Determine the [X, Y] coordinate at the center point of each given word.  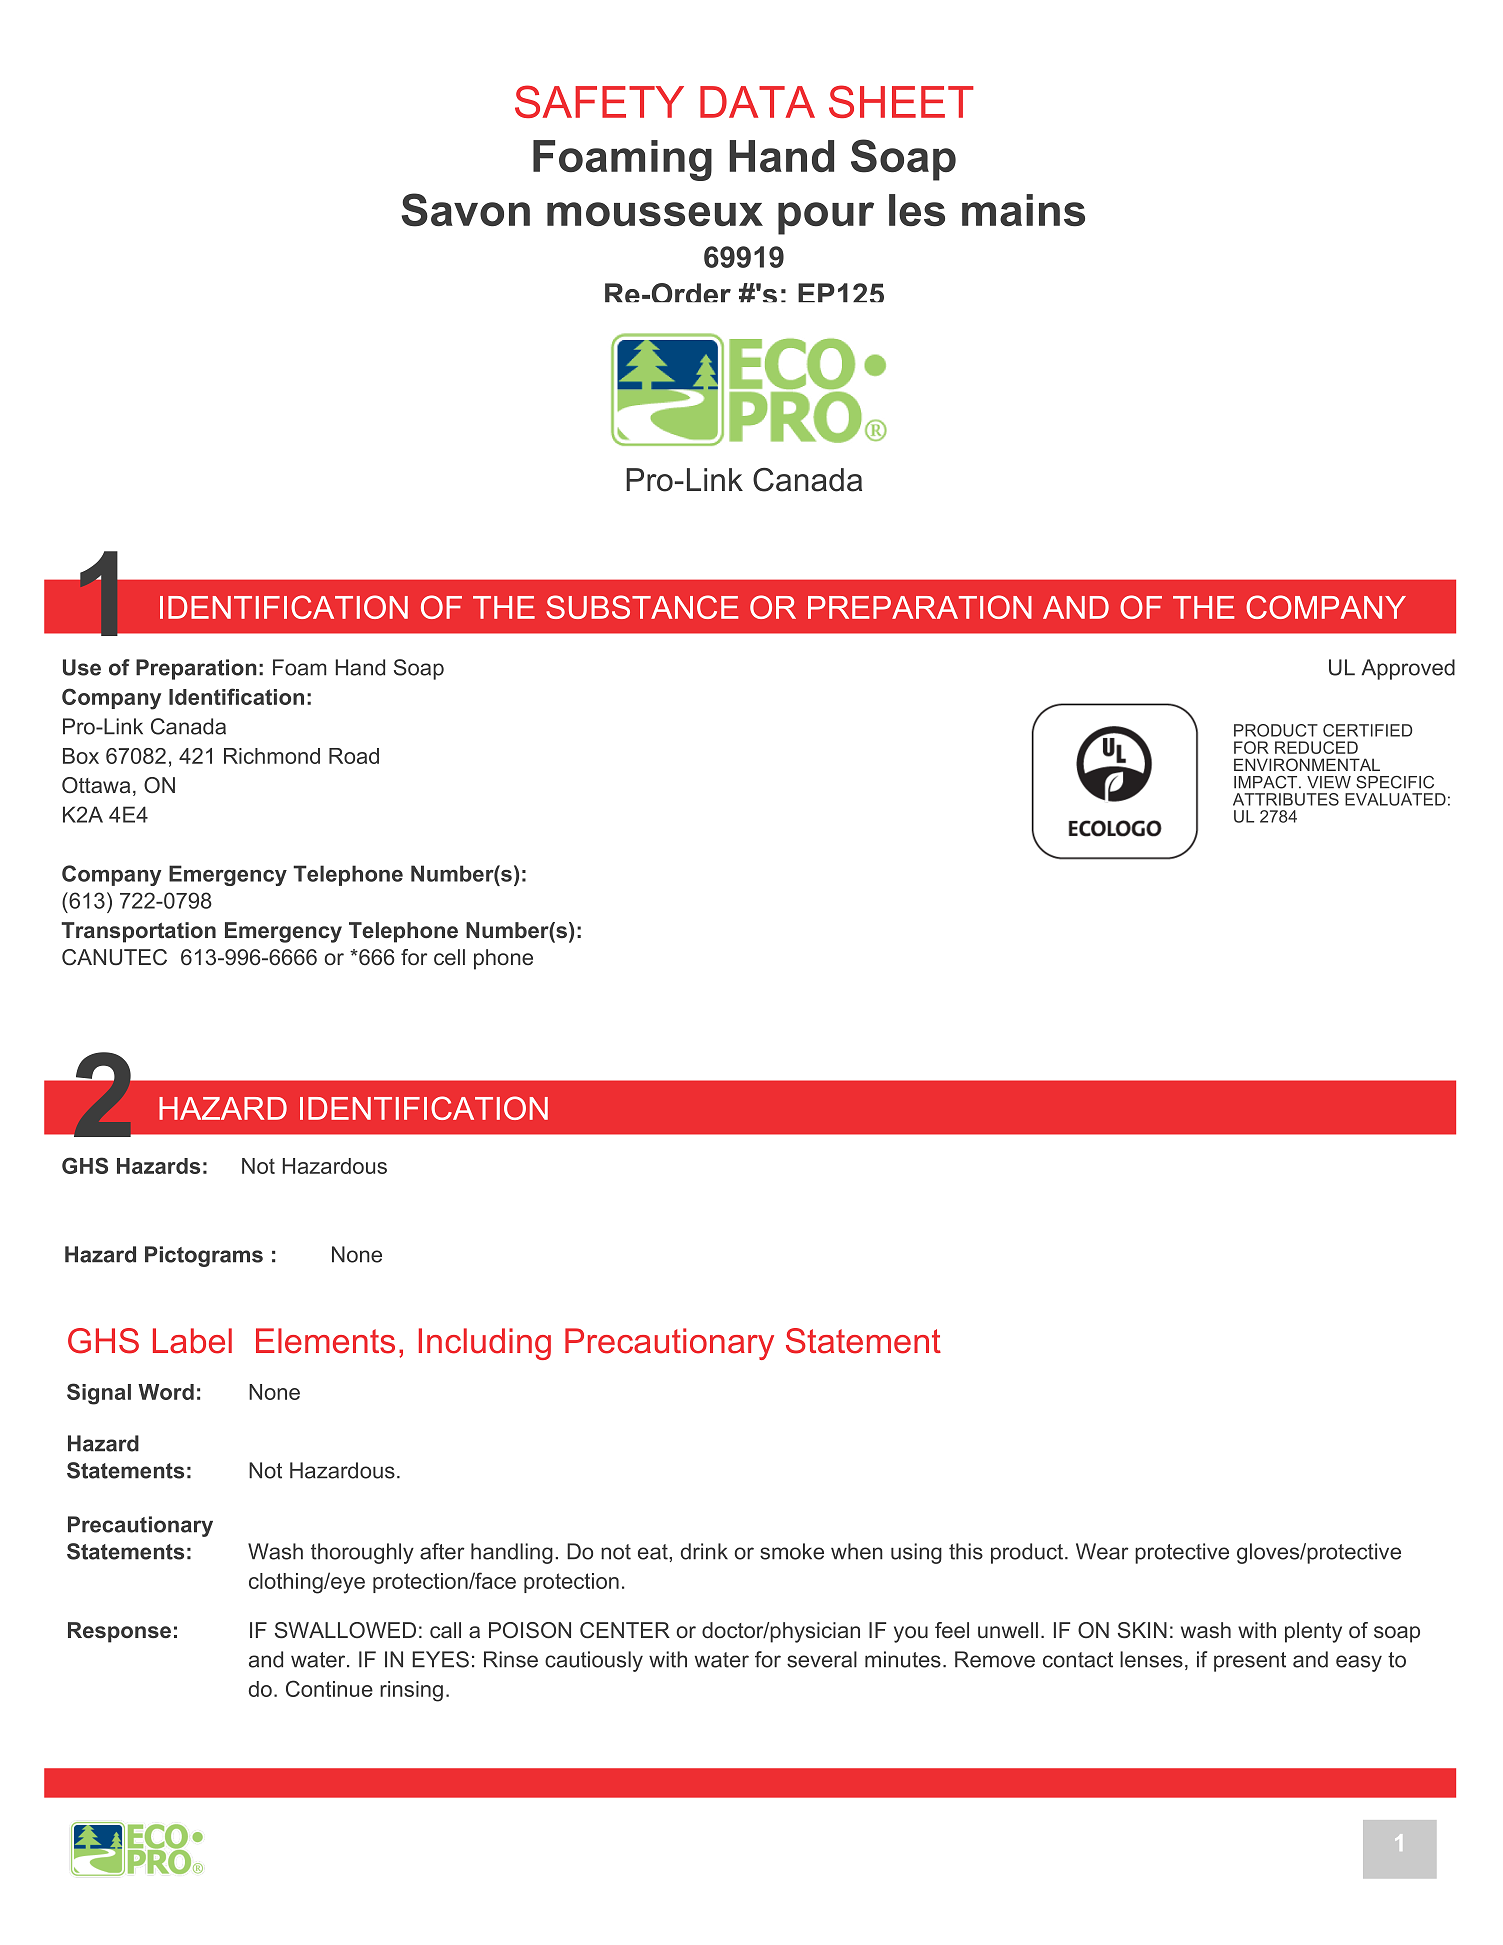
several [822, 1659]
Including [485, 1344]
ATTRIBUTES [1286, 799]
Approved [1408, 669]
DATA [757, 102]
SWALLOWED [345, 1630]
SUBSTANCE [642, 607]
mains [1023, 210]
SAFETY [599, 101]
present [1250, 1662]
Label [192, 1341]
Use [82, 667]
